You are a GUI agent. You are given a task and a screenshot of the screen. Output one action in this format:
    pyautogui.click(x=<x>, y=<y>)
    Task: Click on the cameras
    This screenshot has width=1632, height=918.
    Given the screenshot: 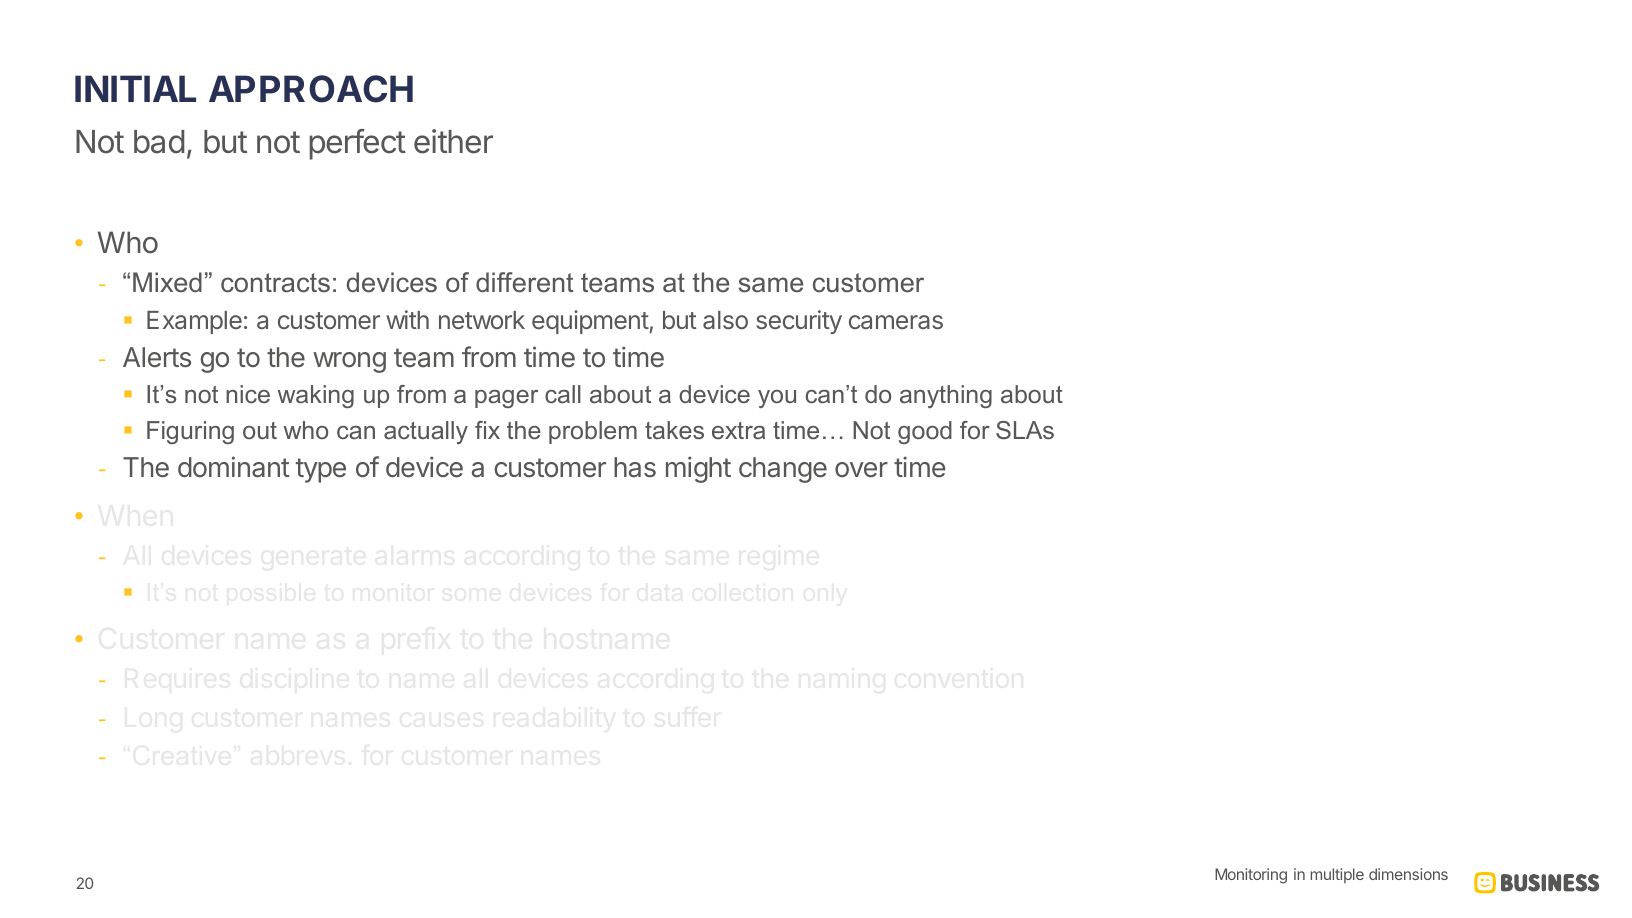 What is the action you would take?
    pyautogui.click(x=896, y=322)
